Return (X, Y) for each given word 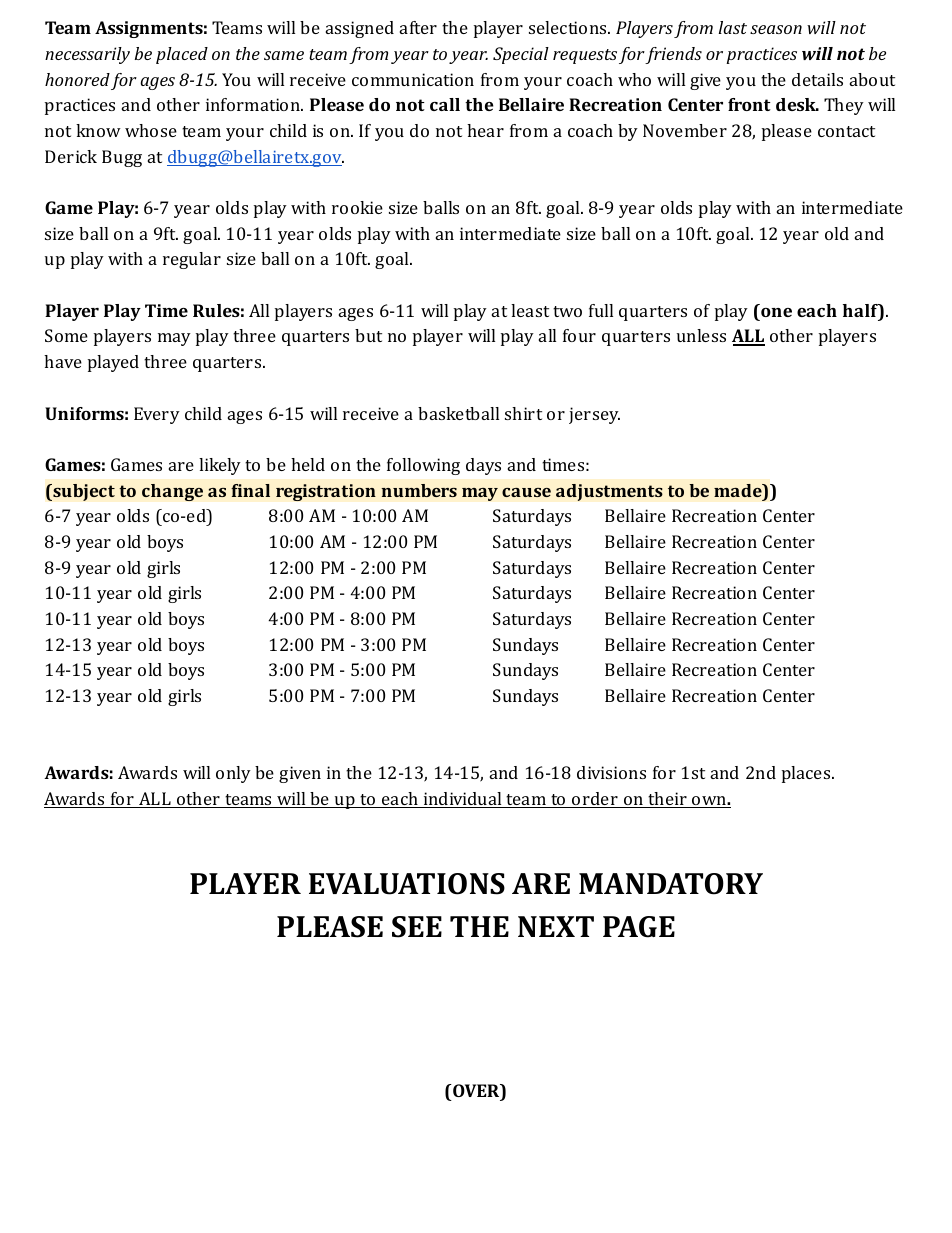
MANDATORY (671, 884)
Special (521, 55)
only (233, 774)
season (776, 29)
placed (182, 55)
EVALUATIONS (407, 884)
